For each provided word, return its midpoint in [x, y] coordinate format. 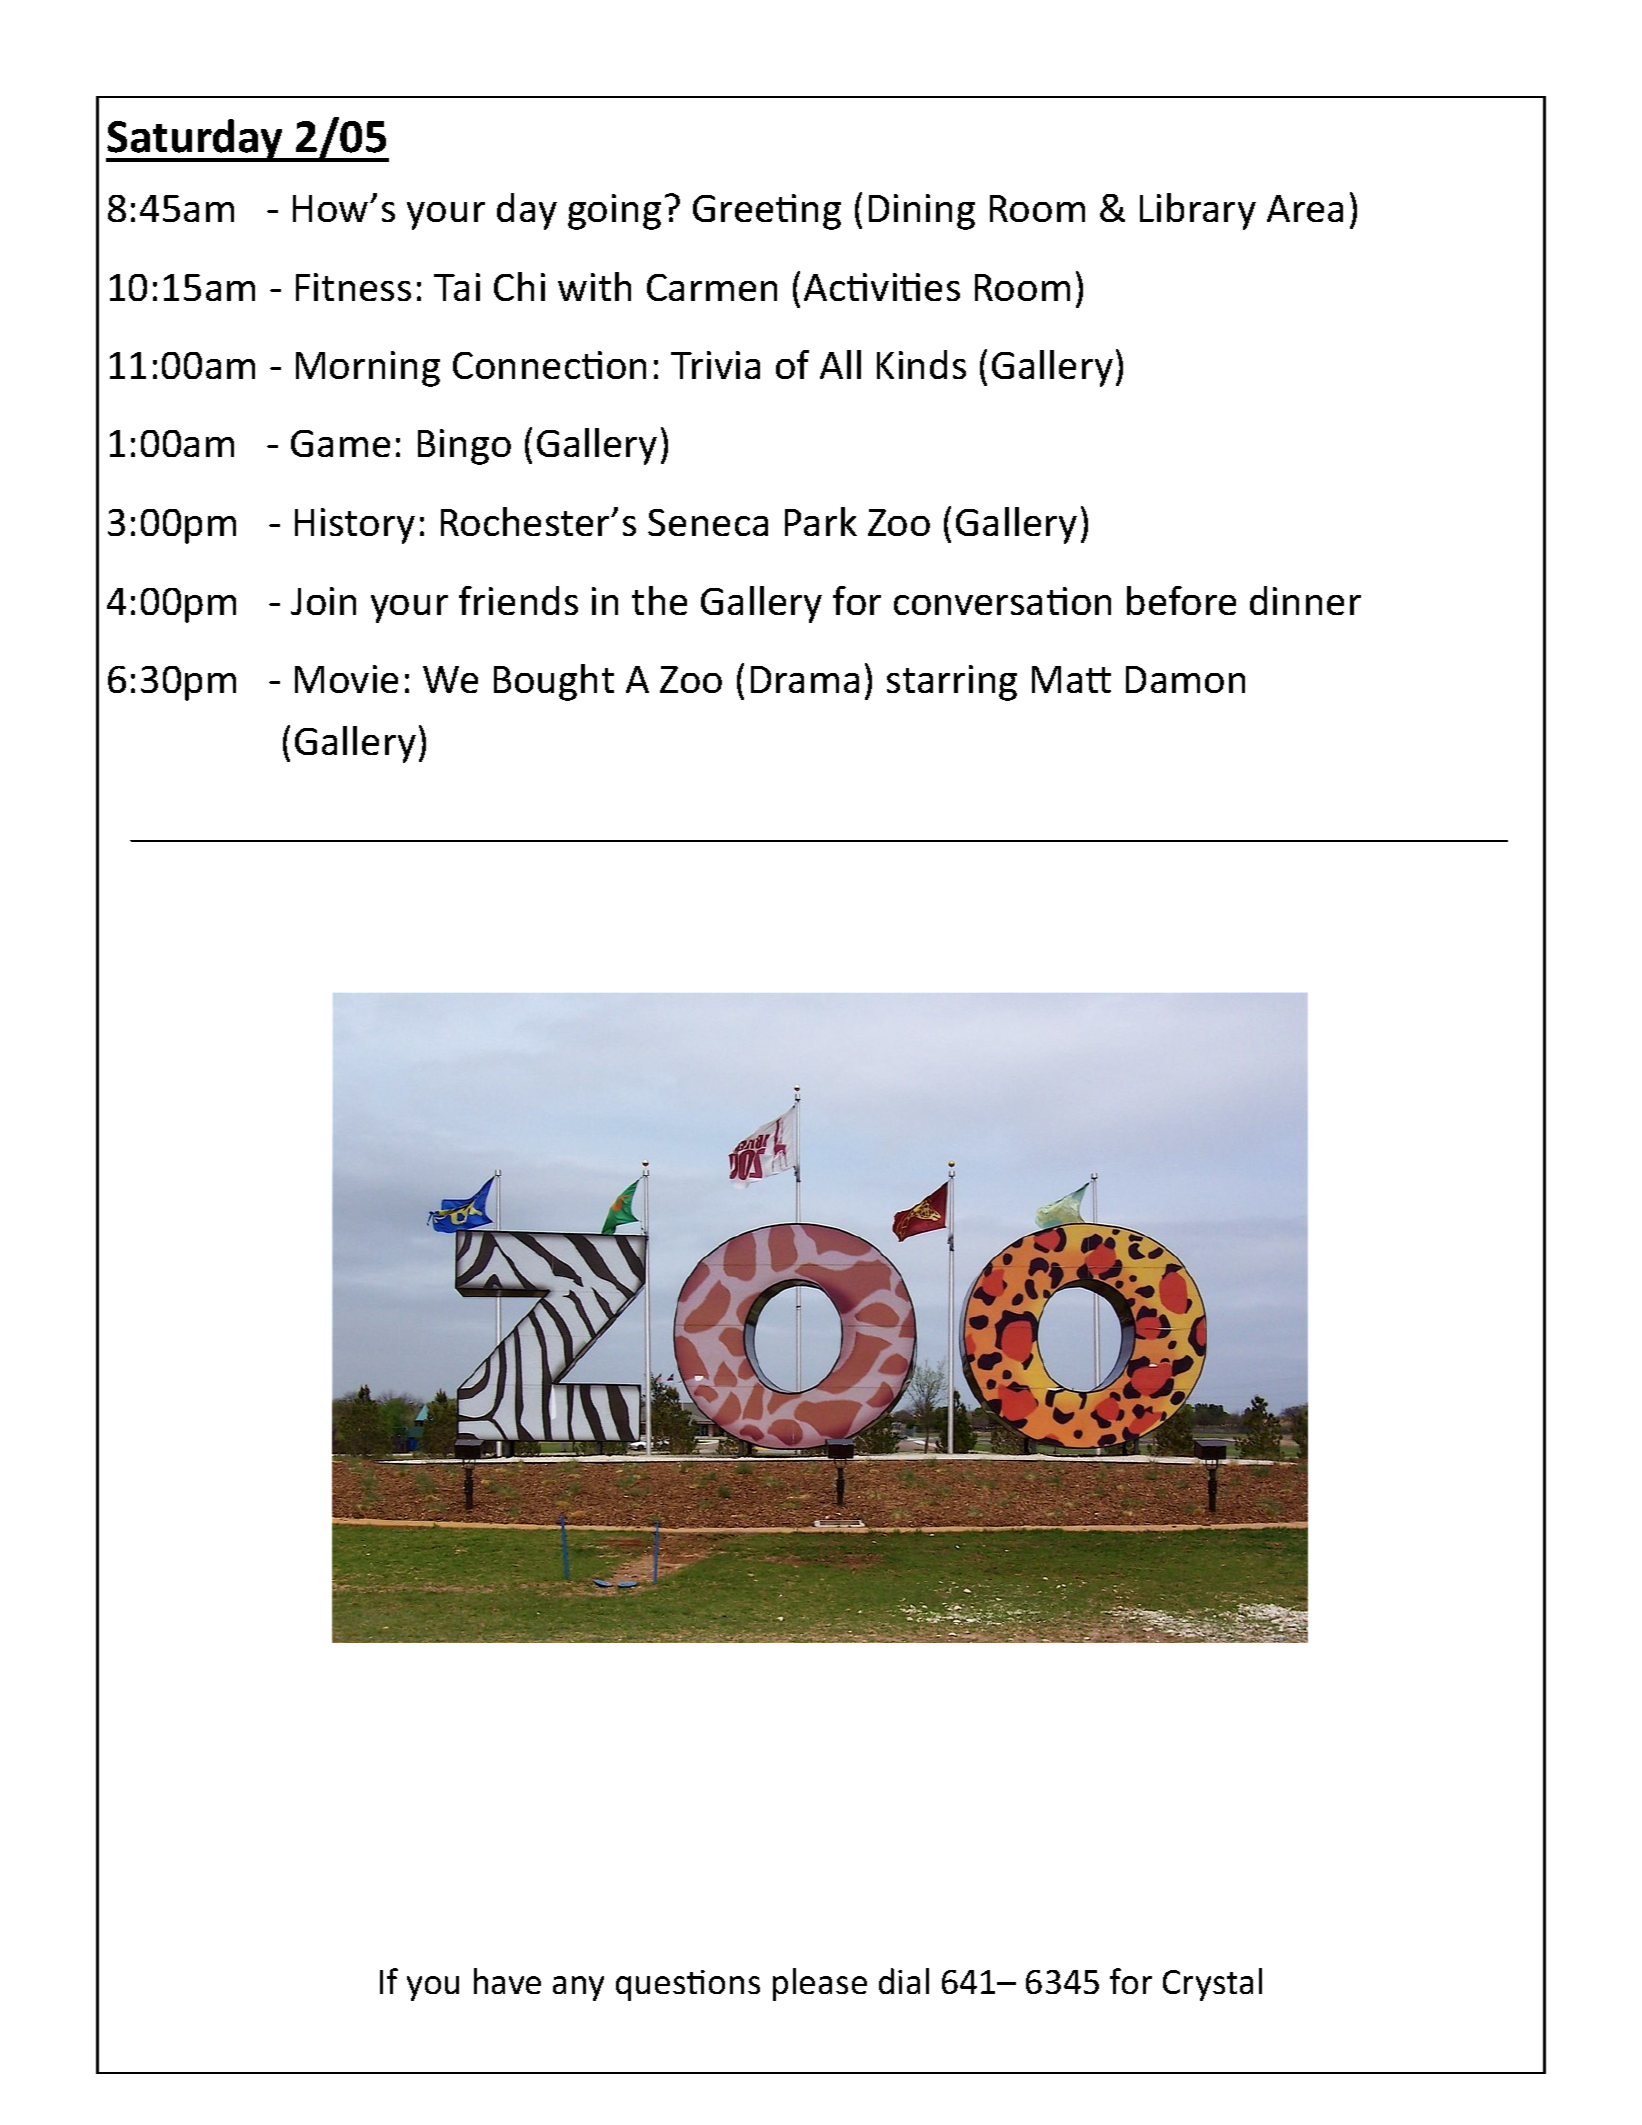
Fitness [353, 287]
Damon [1185, 679]
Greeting [767, 212]
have [507, 1981]
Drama [805, 679]
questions [688, 1985]
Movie [346, 679]
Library [1198, 211]
